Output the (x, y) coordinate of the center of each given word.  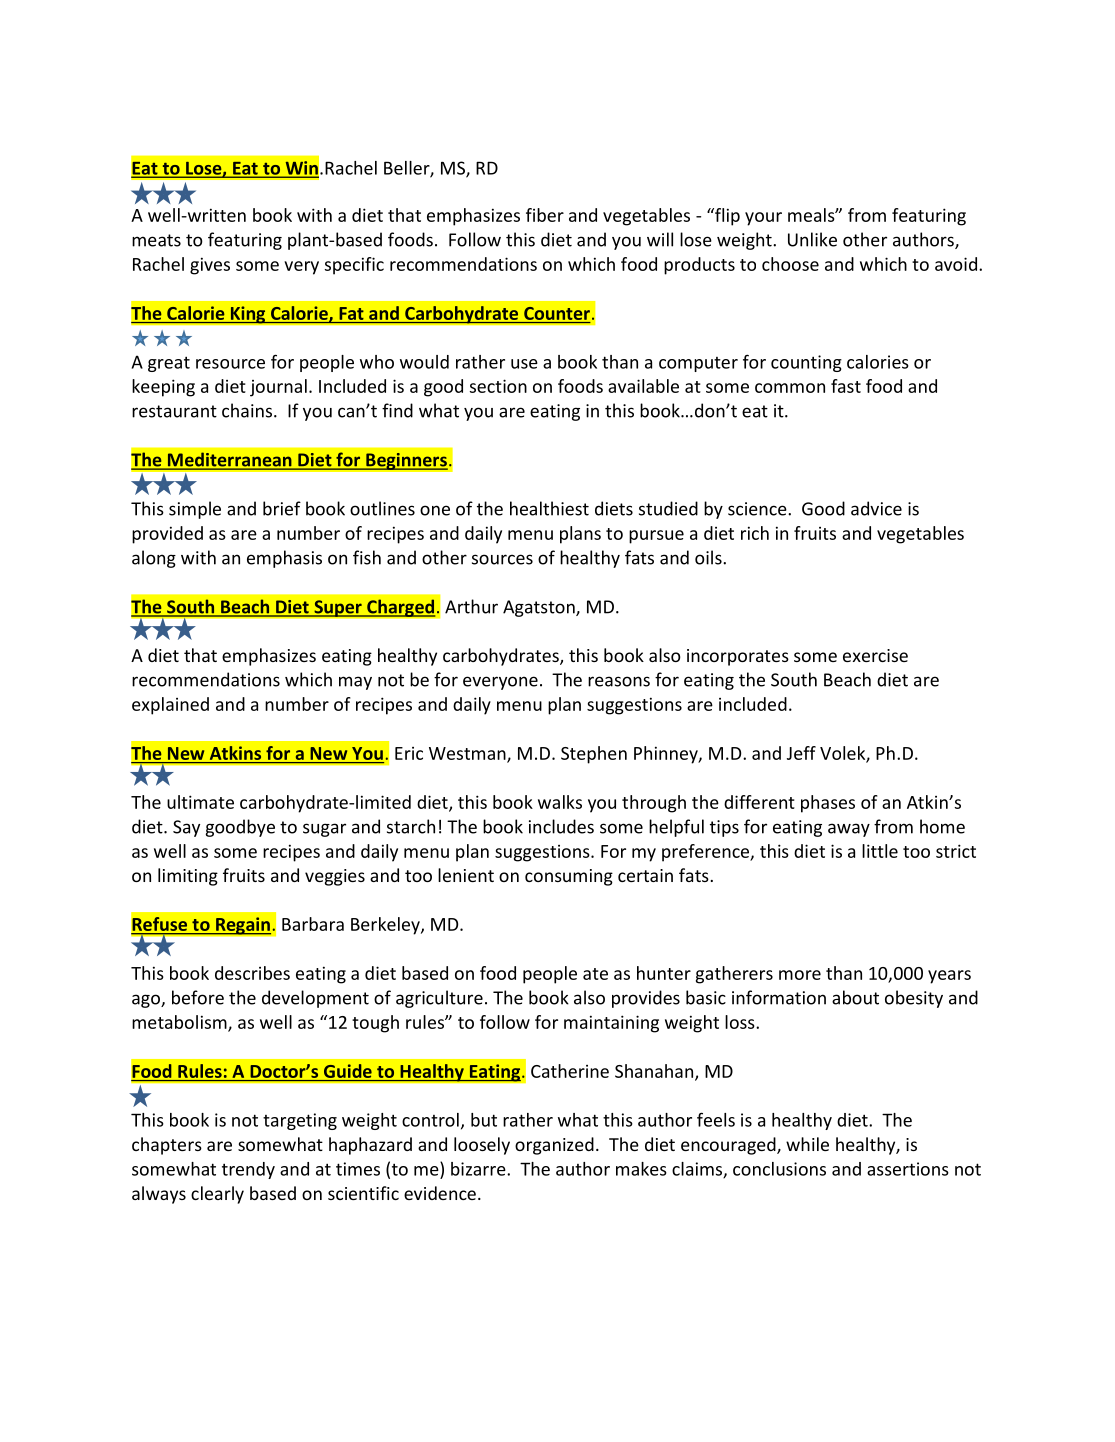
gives (210, 266)
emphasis (284, 559)
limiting (188, 877)
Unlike (812, 239)
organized (554, 1146)
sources (502, 559)
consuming (569, 877)
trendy (248, 1170)
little (880, 851)
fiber (545, 215)
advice (876, 508)
